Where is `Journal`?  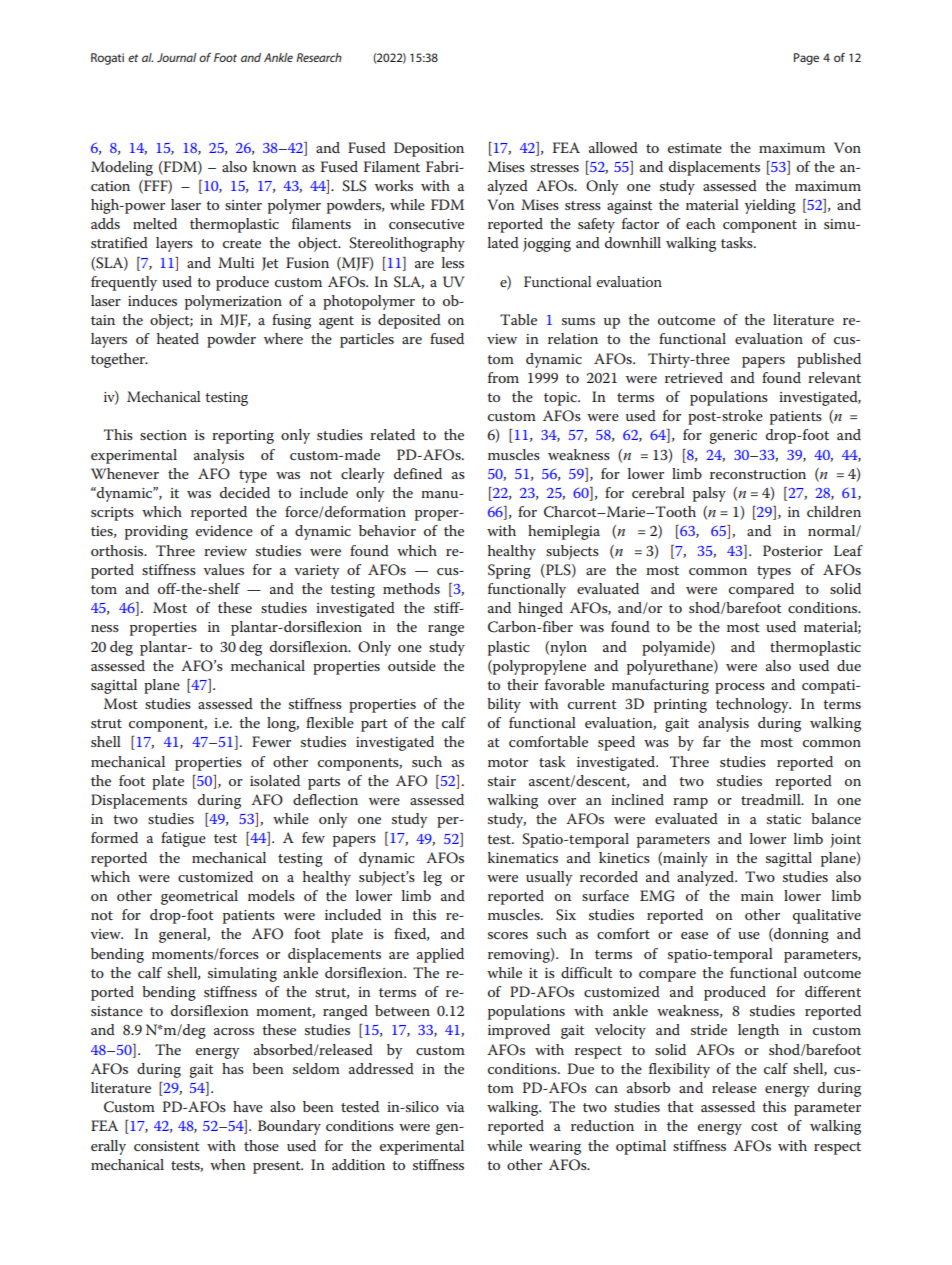
Journal is located at coordinates (176, 57).
